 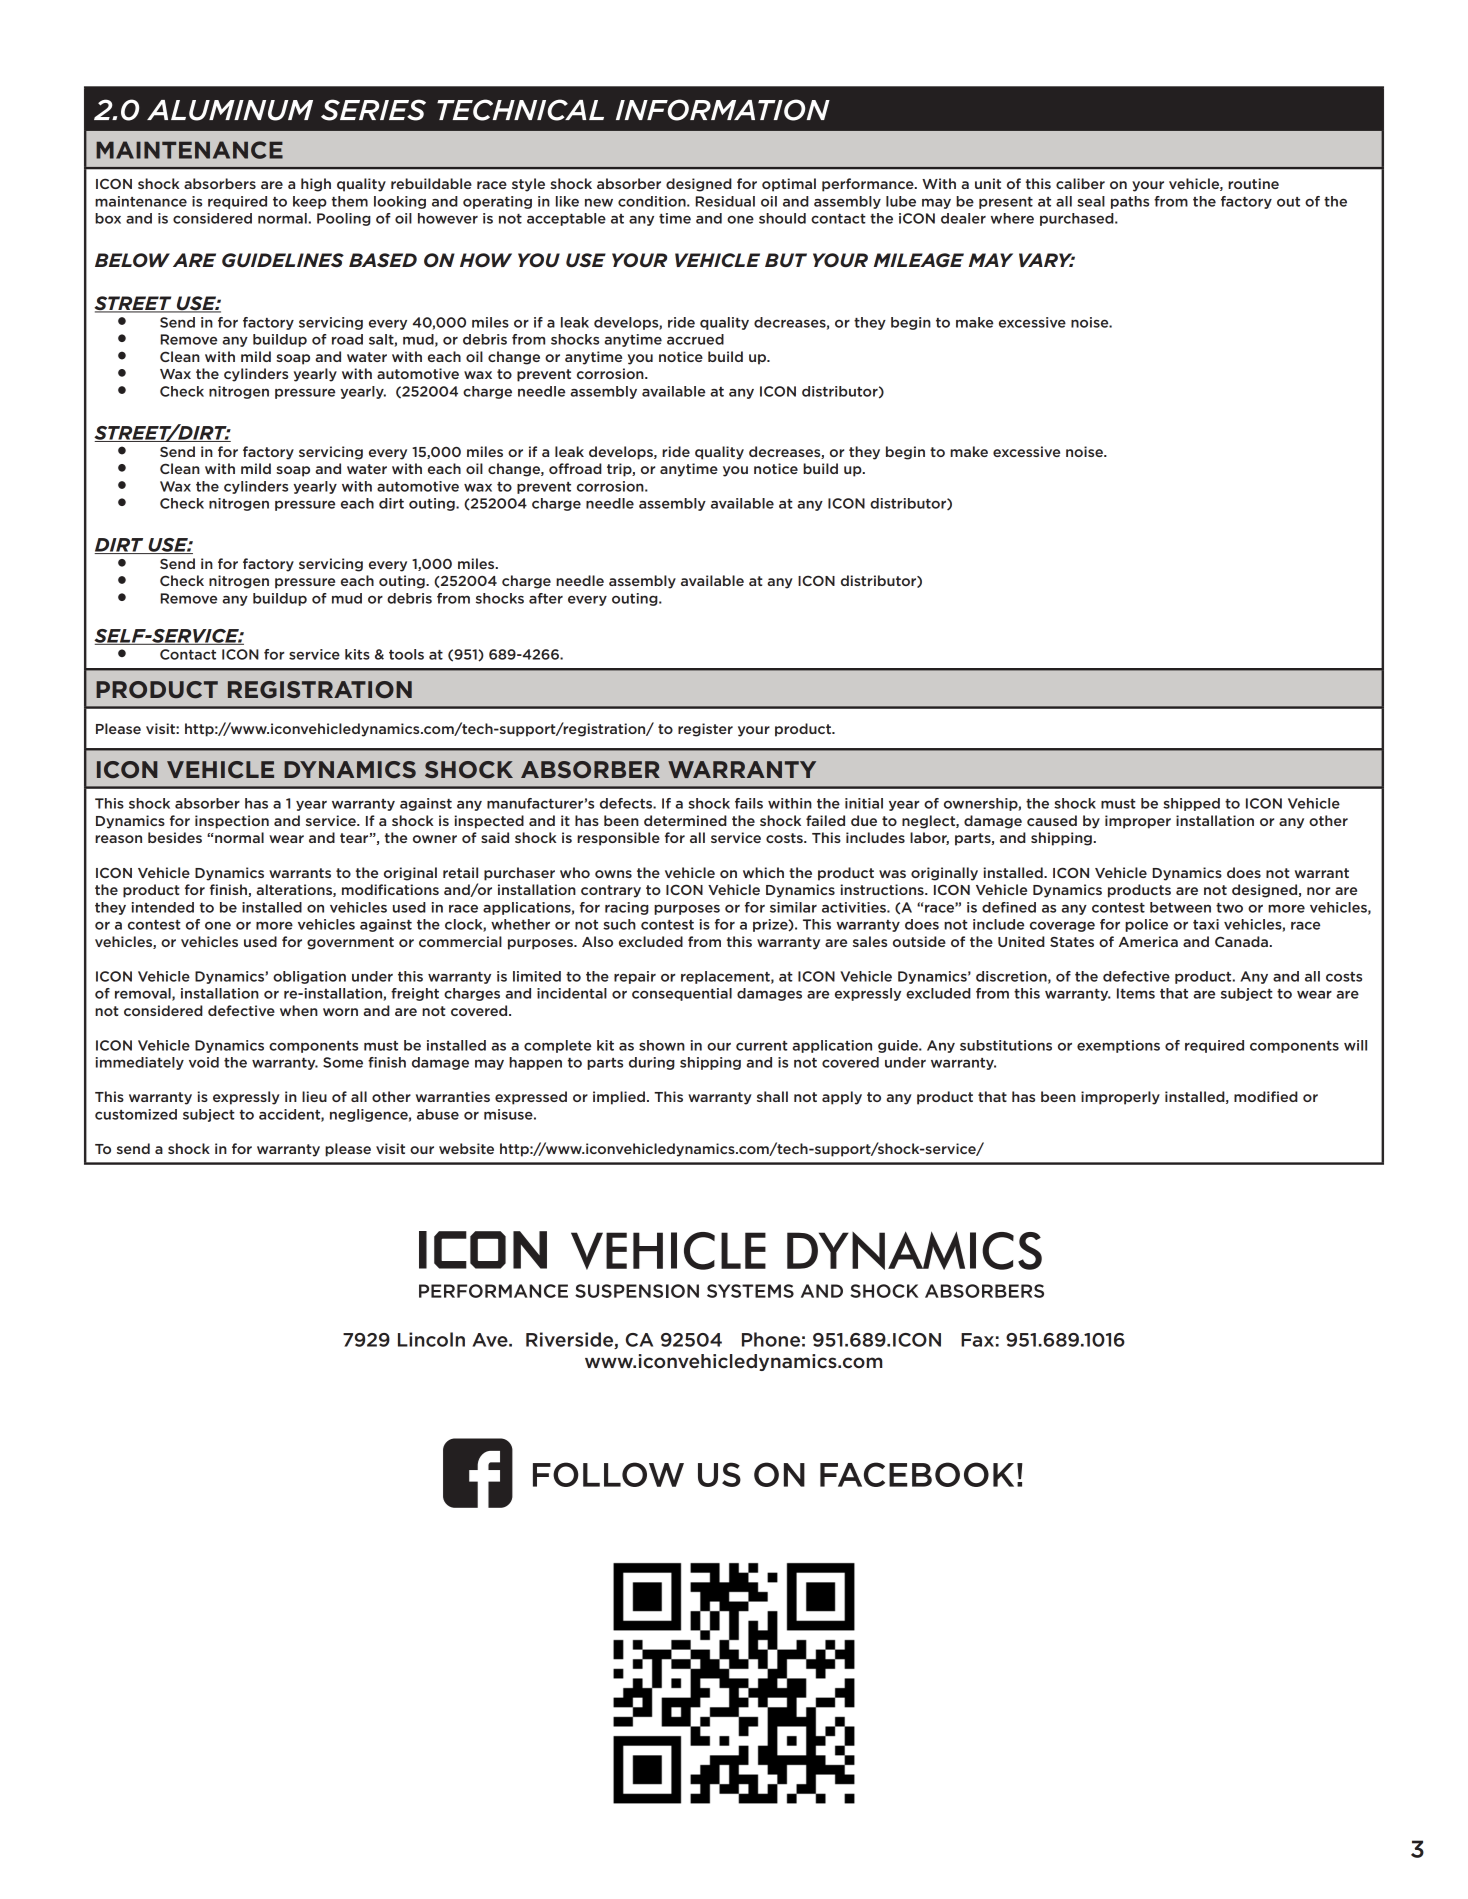 I want to click on accrued, so click(x=695, y=339).
